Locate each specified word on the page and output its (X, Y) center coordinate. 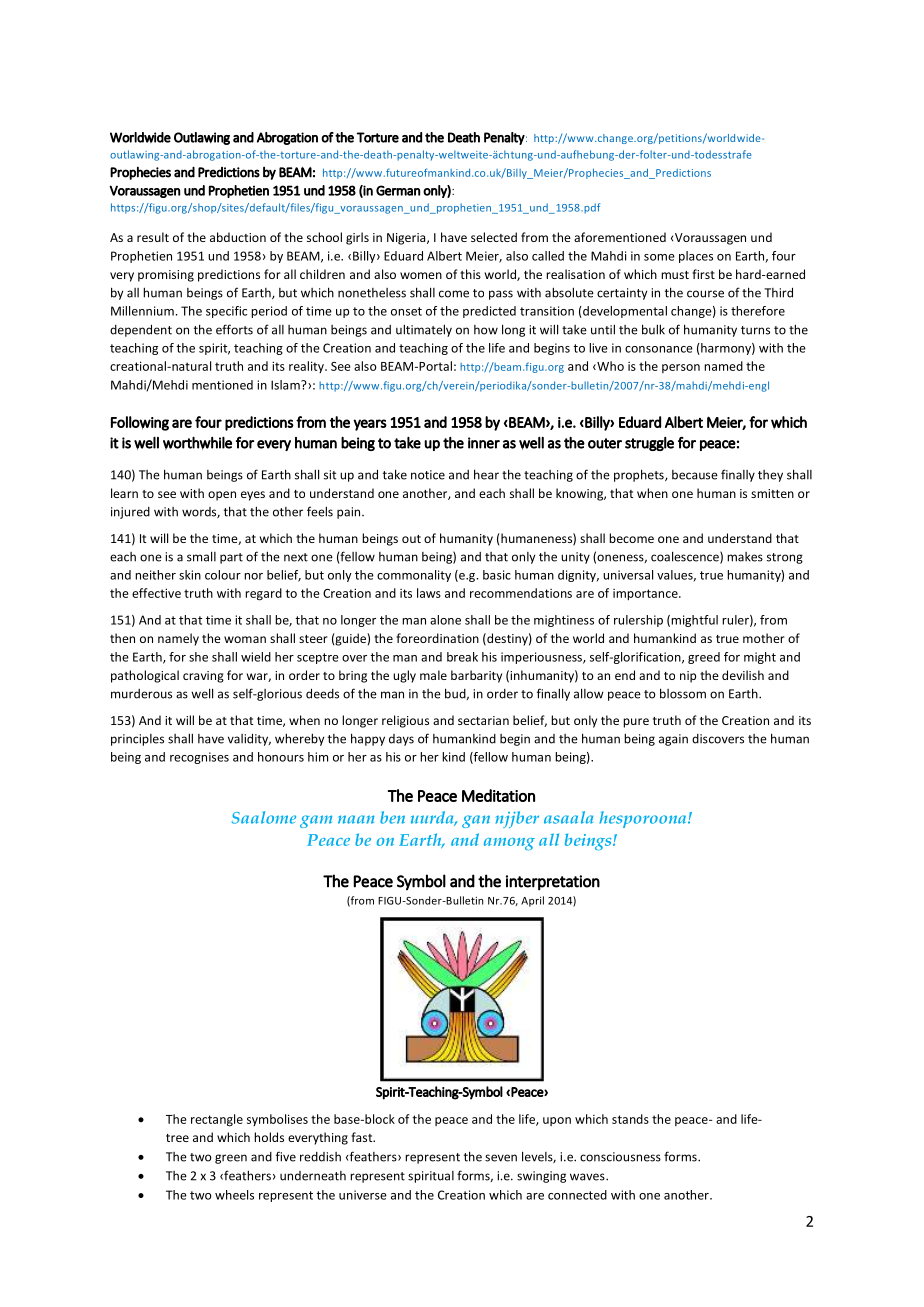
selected (494, 237)
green (231, 1159)
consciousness (620, 1157)
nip (688, 677)
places (696, 257)
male (433, 675)
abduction (238, 237)
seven (501, 1158)
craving (203, 677)
